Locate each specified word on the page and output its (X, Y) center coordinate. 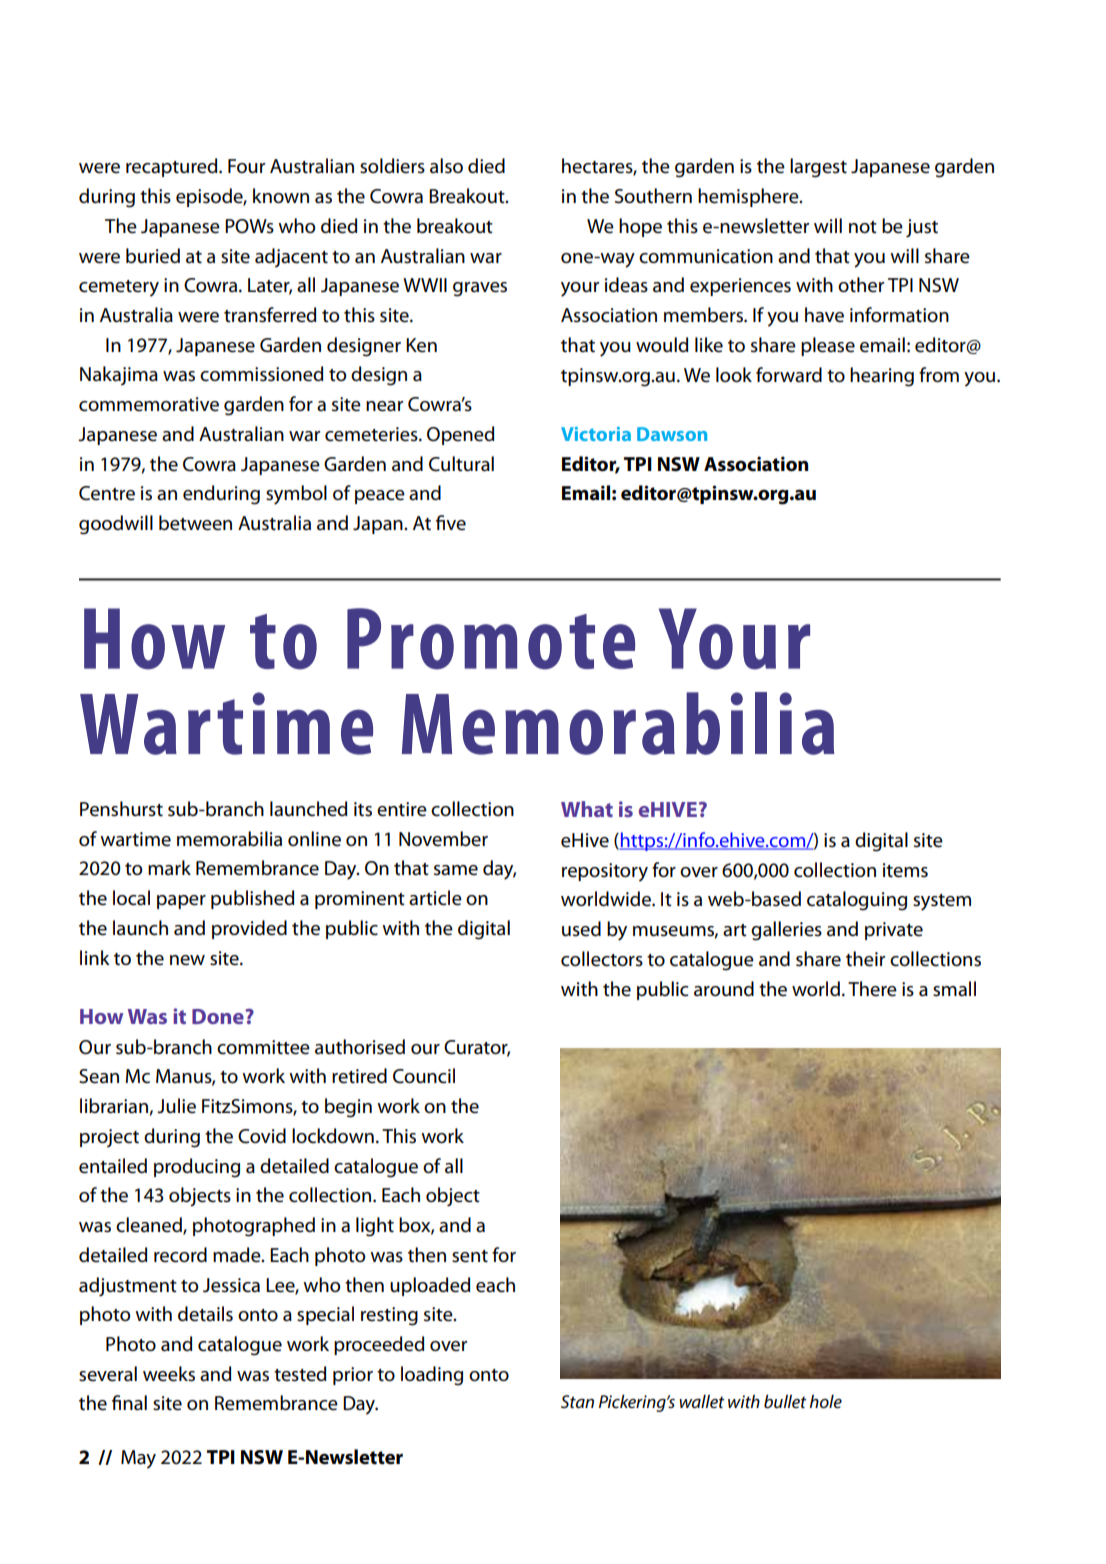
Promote (491, 639)
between (195, 523)
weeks (169, 1374)
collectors (602, 959)
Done (219, 1016)
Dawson (672, 434)
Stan (577, 1402)
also (446, 166)
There (872, 989)
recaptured (173, 167)
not (863, 227)
